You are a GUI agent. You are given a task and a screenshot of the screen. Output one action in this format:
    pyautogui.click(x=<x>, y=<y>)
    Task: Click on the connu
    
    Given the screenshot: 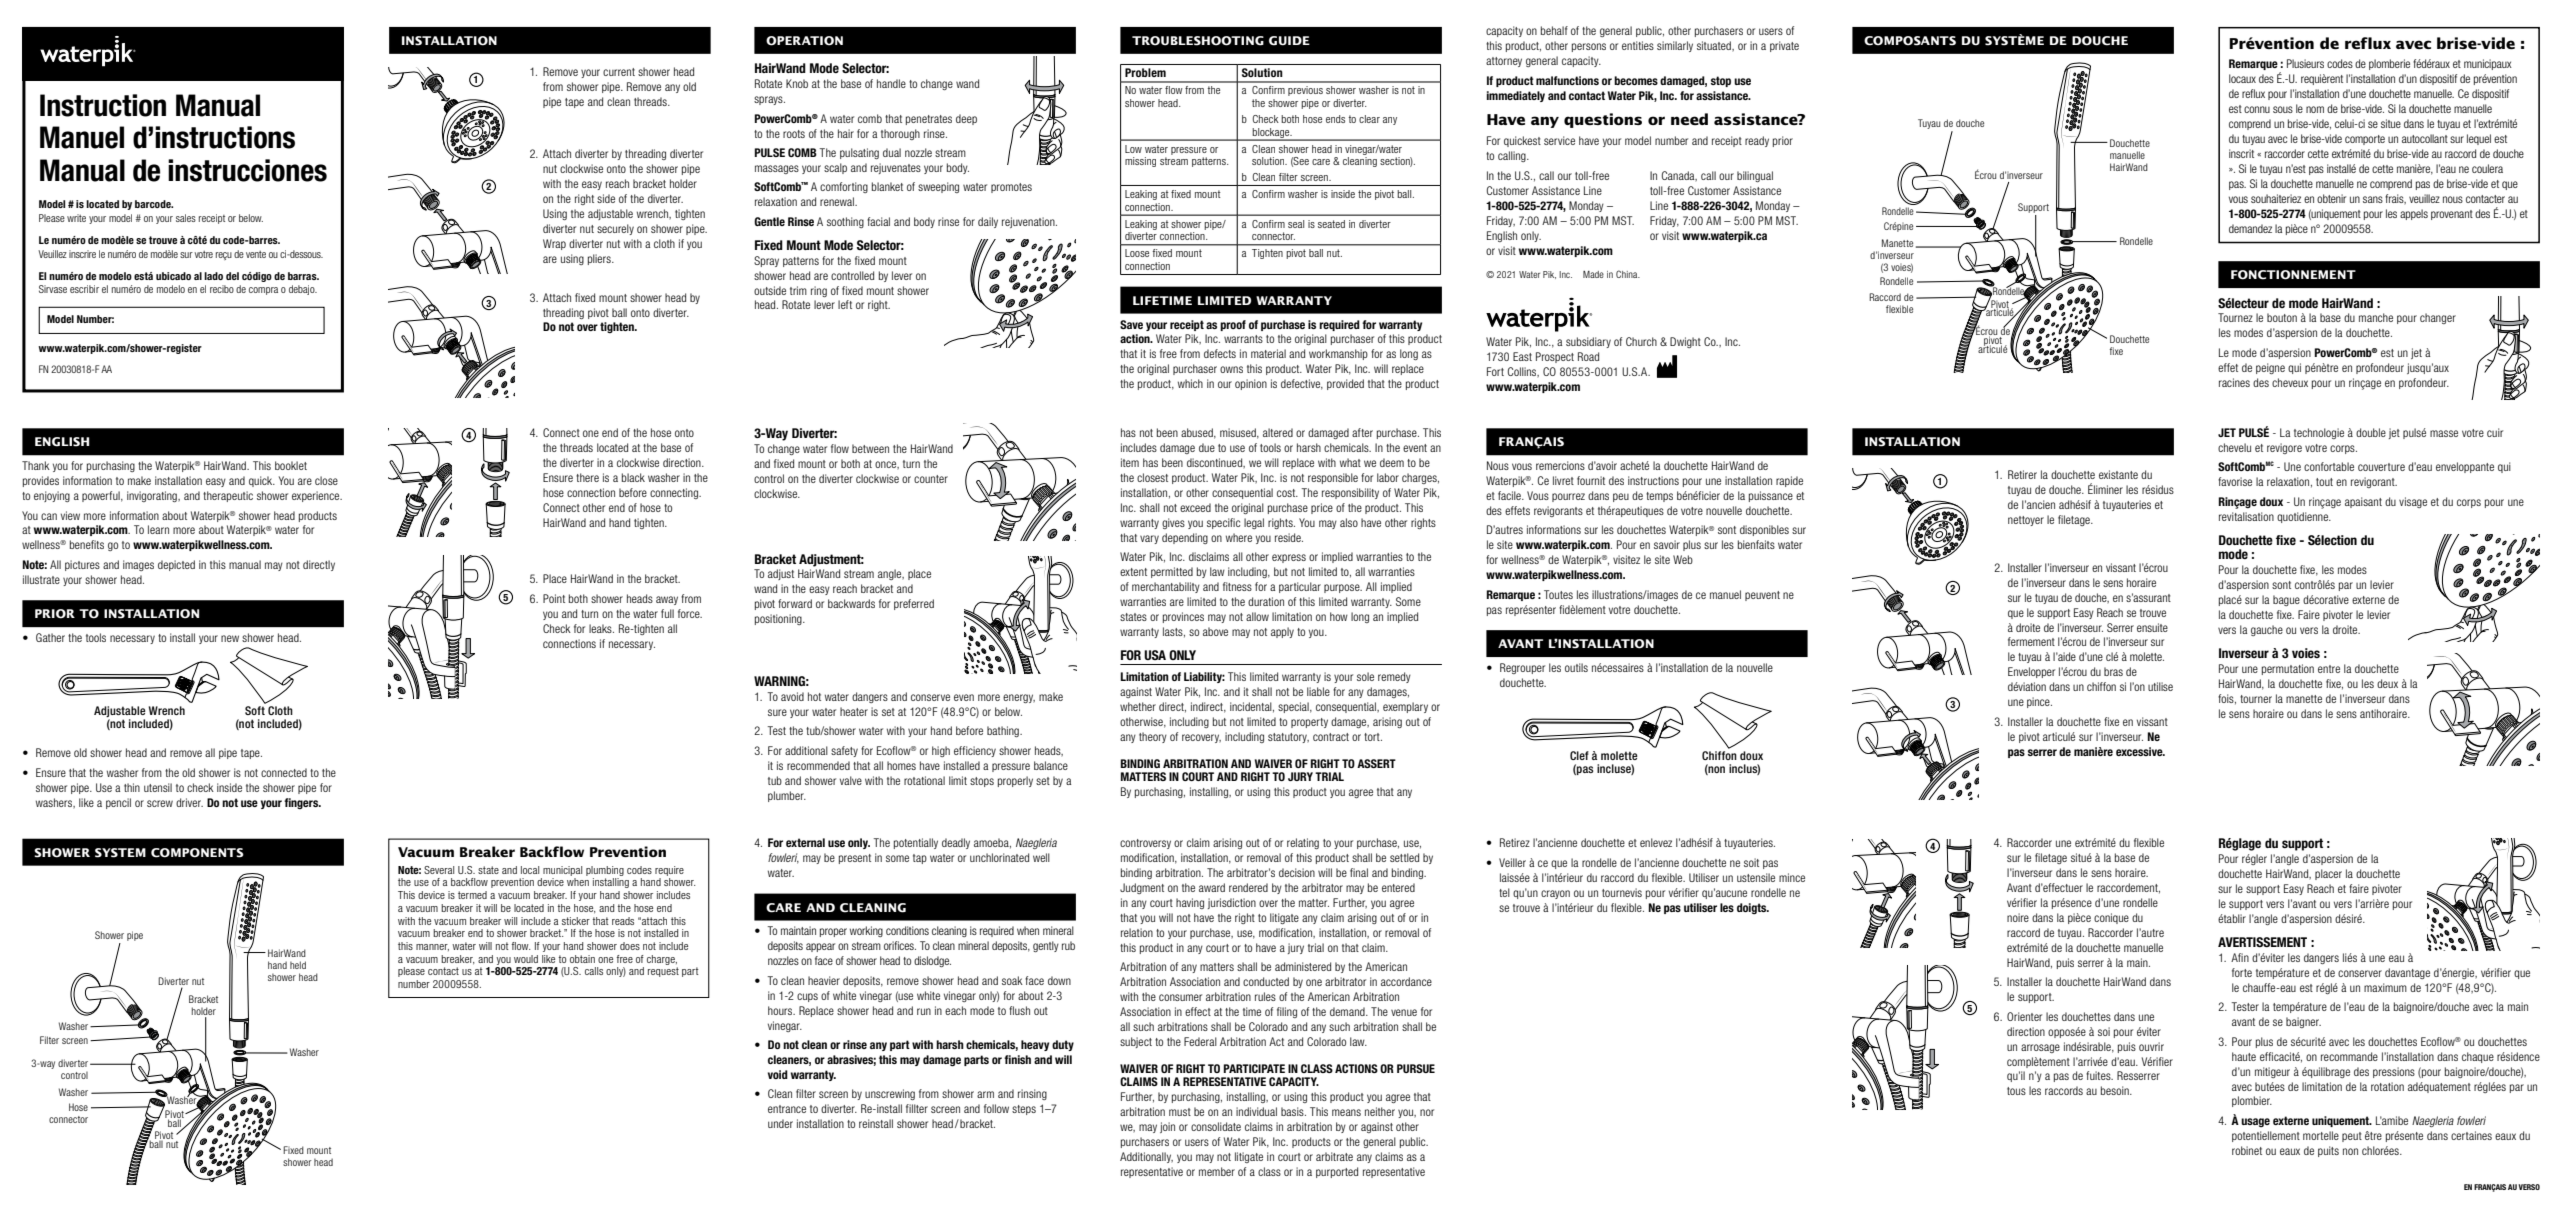 What is the action you would take?
    pyautogui.click(x=2257, y=109)
